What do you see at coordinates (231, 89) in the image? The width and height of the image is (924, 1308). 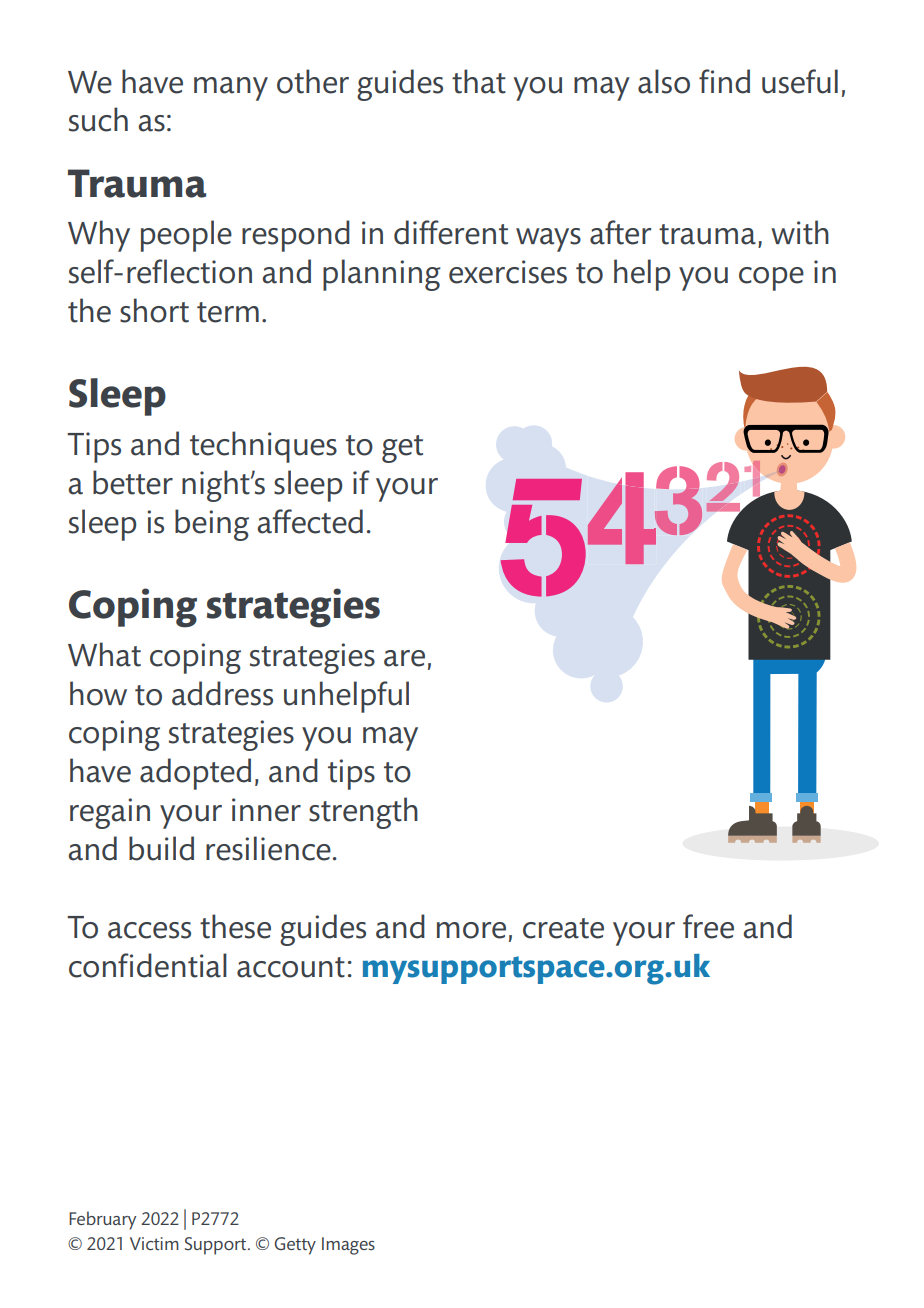 I see `many` at bounding box center [231, 89].
